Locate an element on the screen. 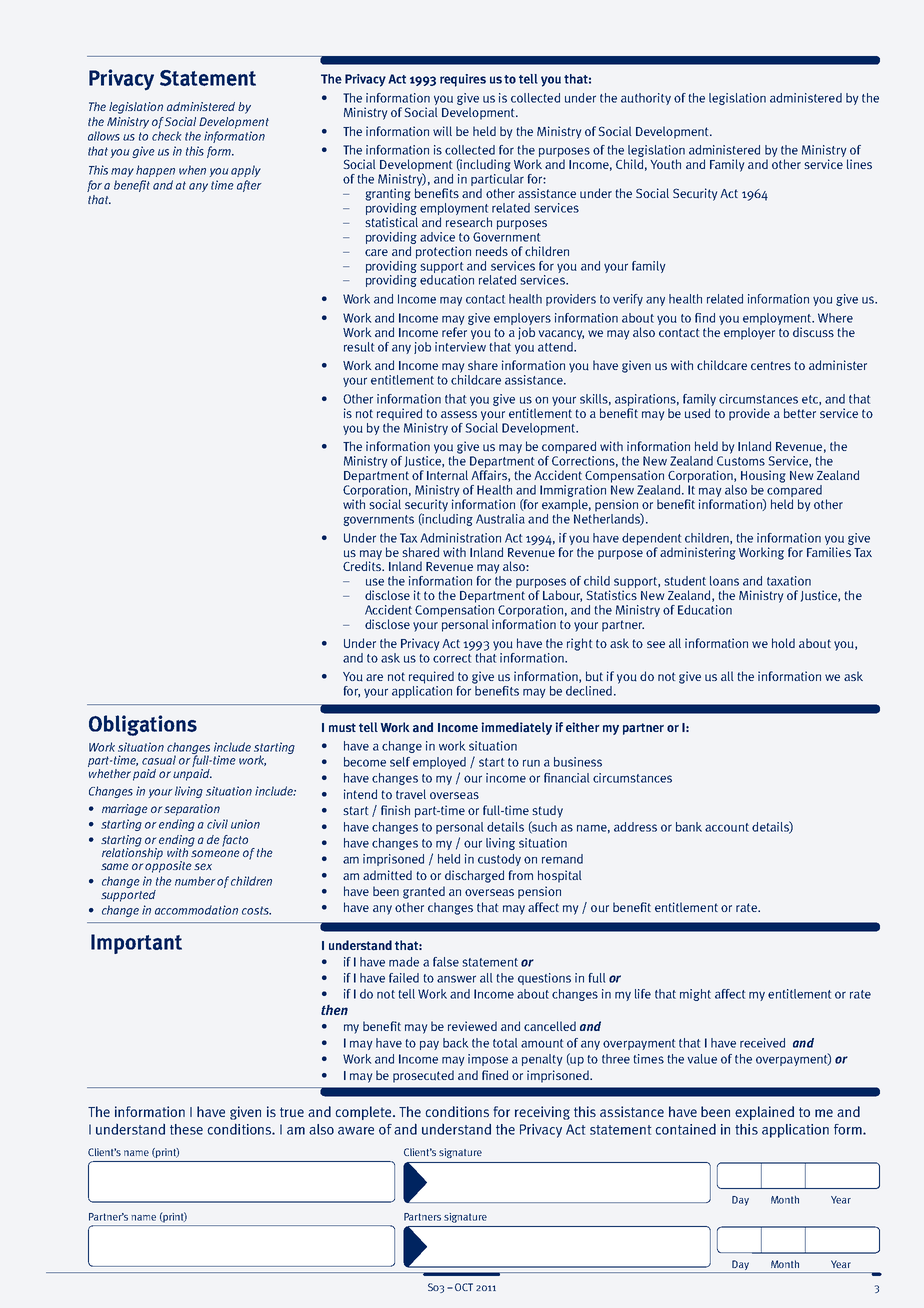 This screenshot has height=1308, width=924. Credits is located at coordinates (363, 565).
